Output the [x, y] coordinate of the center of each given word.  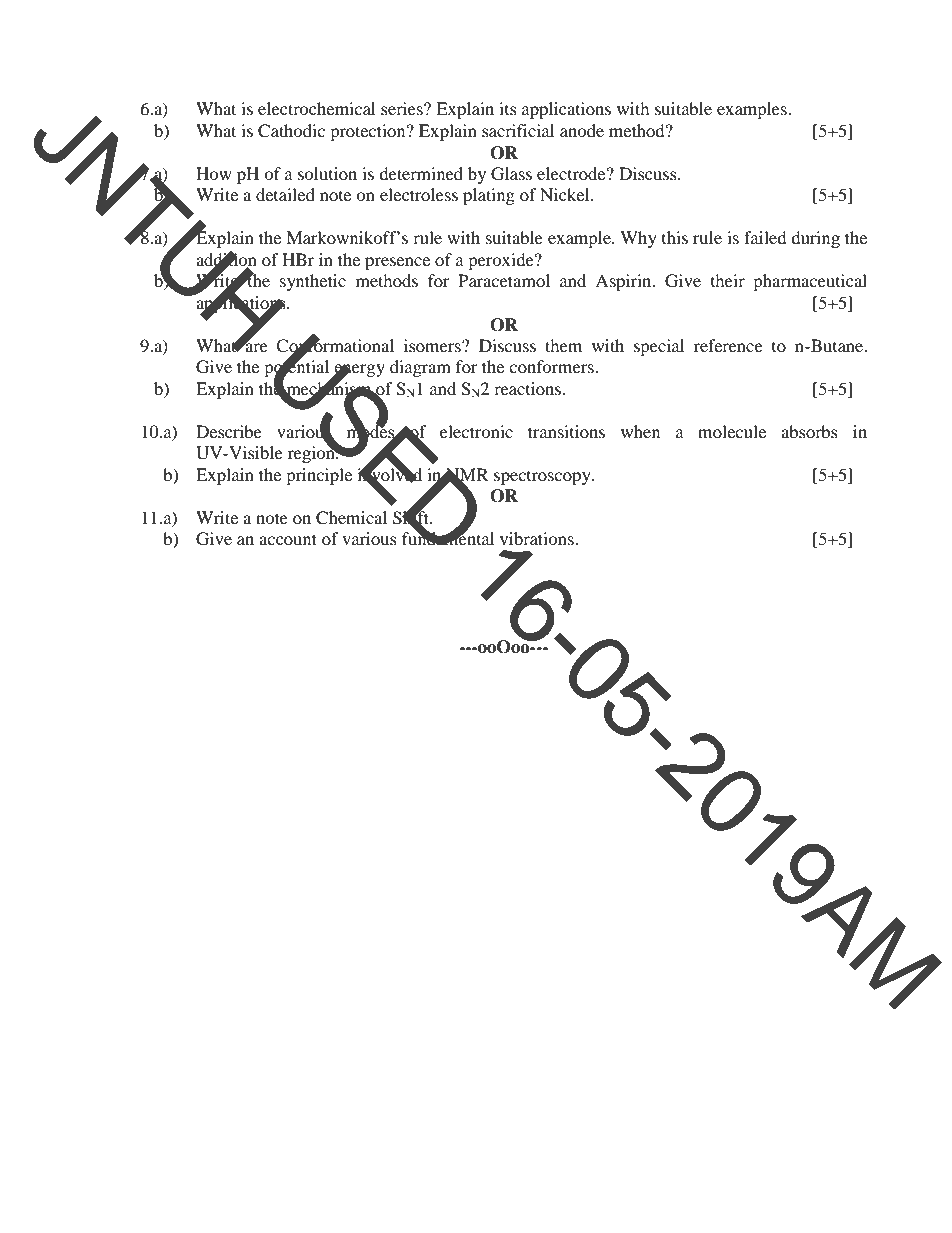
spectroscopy [543, 478]
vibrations [537, 538]
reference [728, 345]
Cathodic [291, 131]
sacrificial [518, 130]
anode [582, 130]
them [563, 345]
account [288, 539]
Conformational [335, 345]
